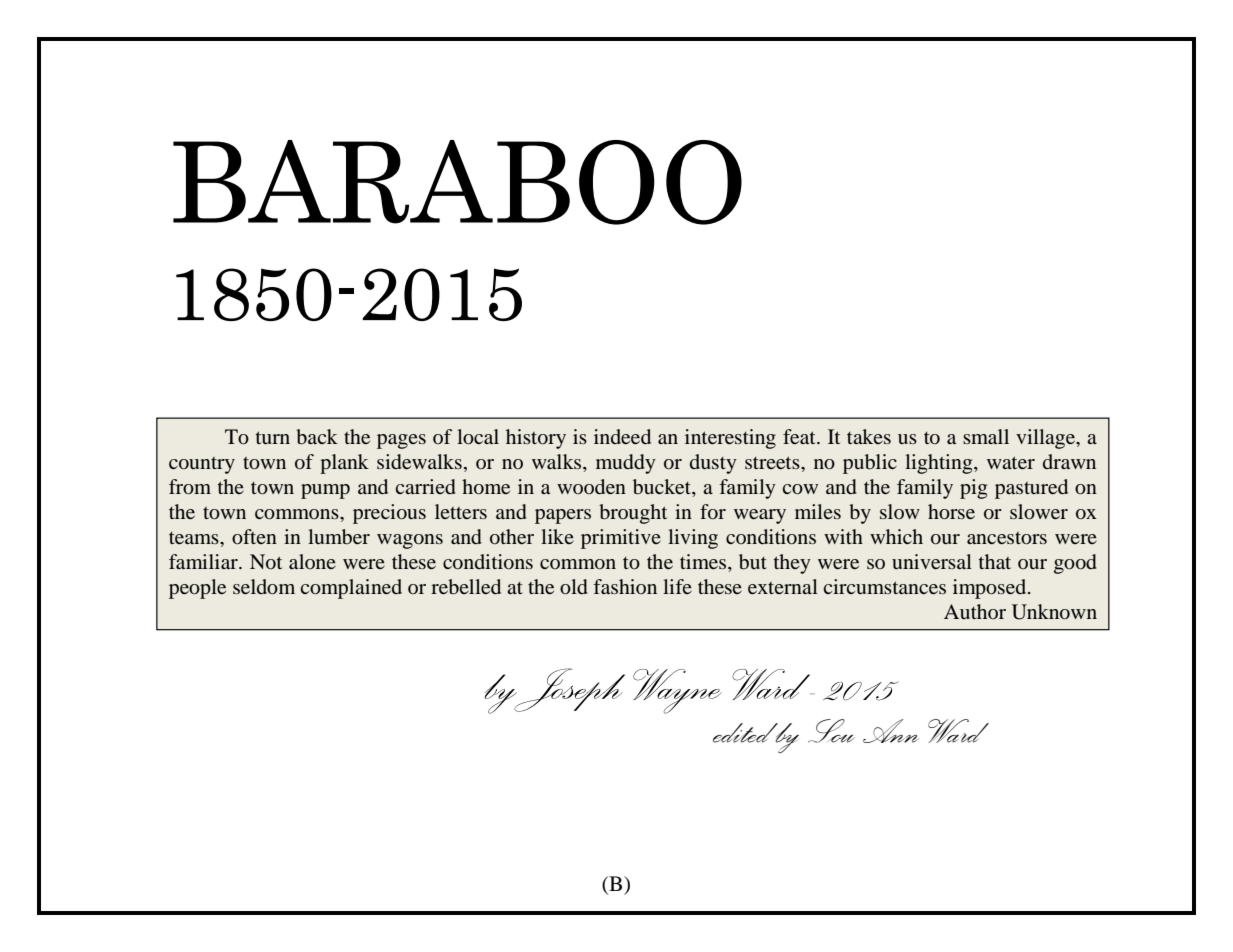 This screenshot has height=952, width=1233. I want to click on Joseph, so click(568, 690).
